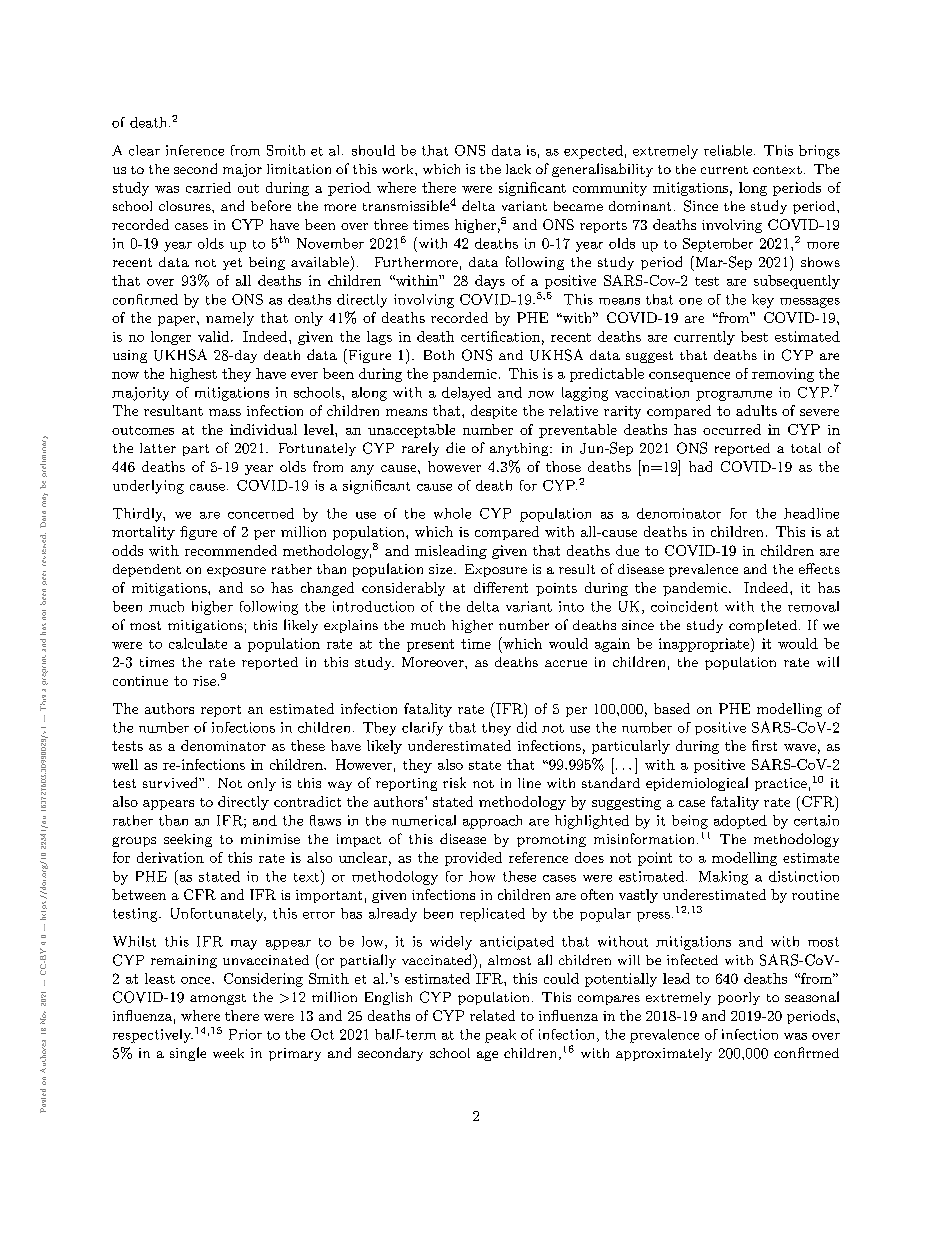 Image resolution: width=952 pixels, height=1233 pixels. I want to click on poorly, so click(739, 998).
